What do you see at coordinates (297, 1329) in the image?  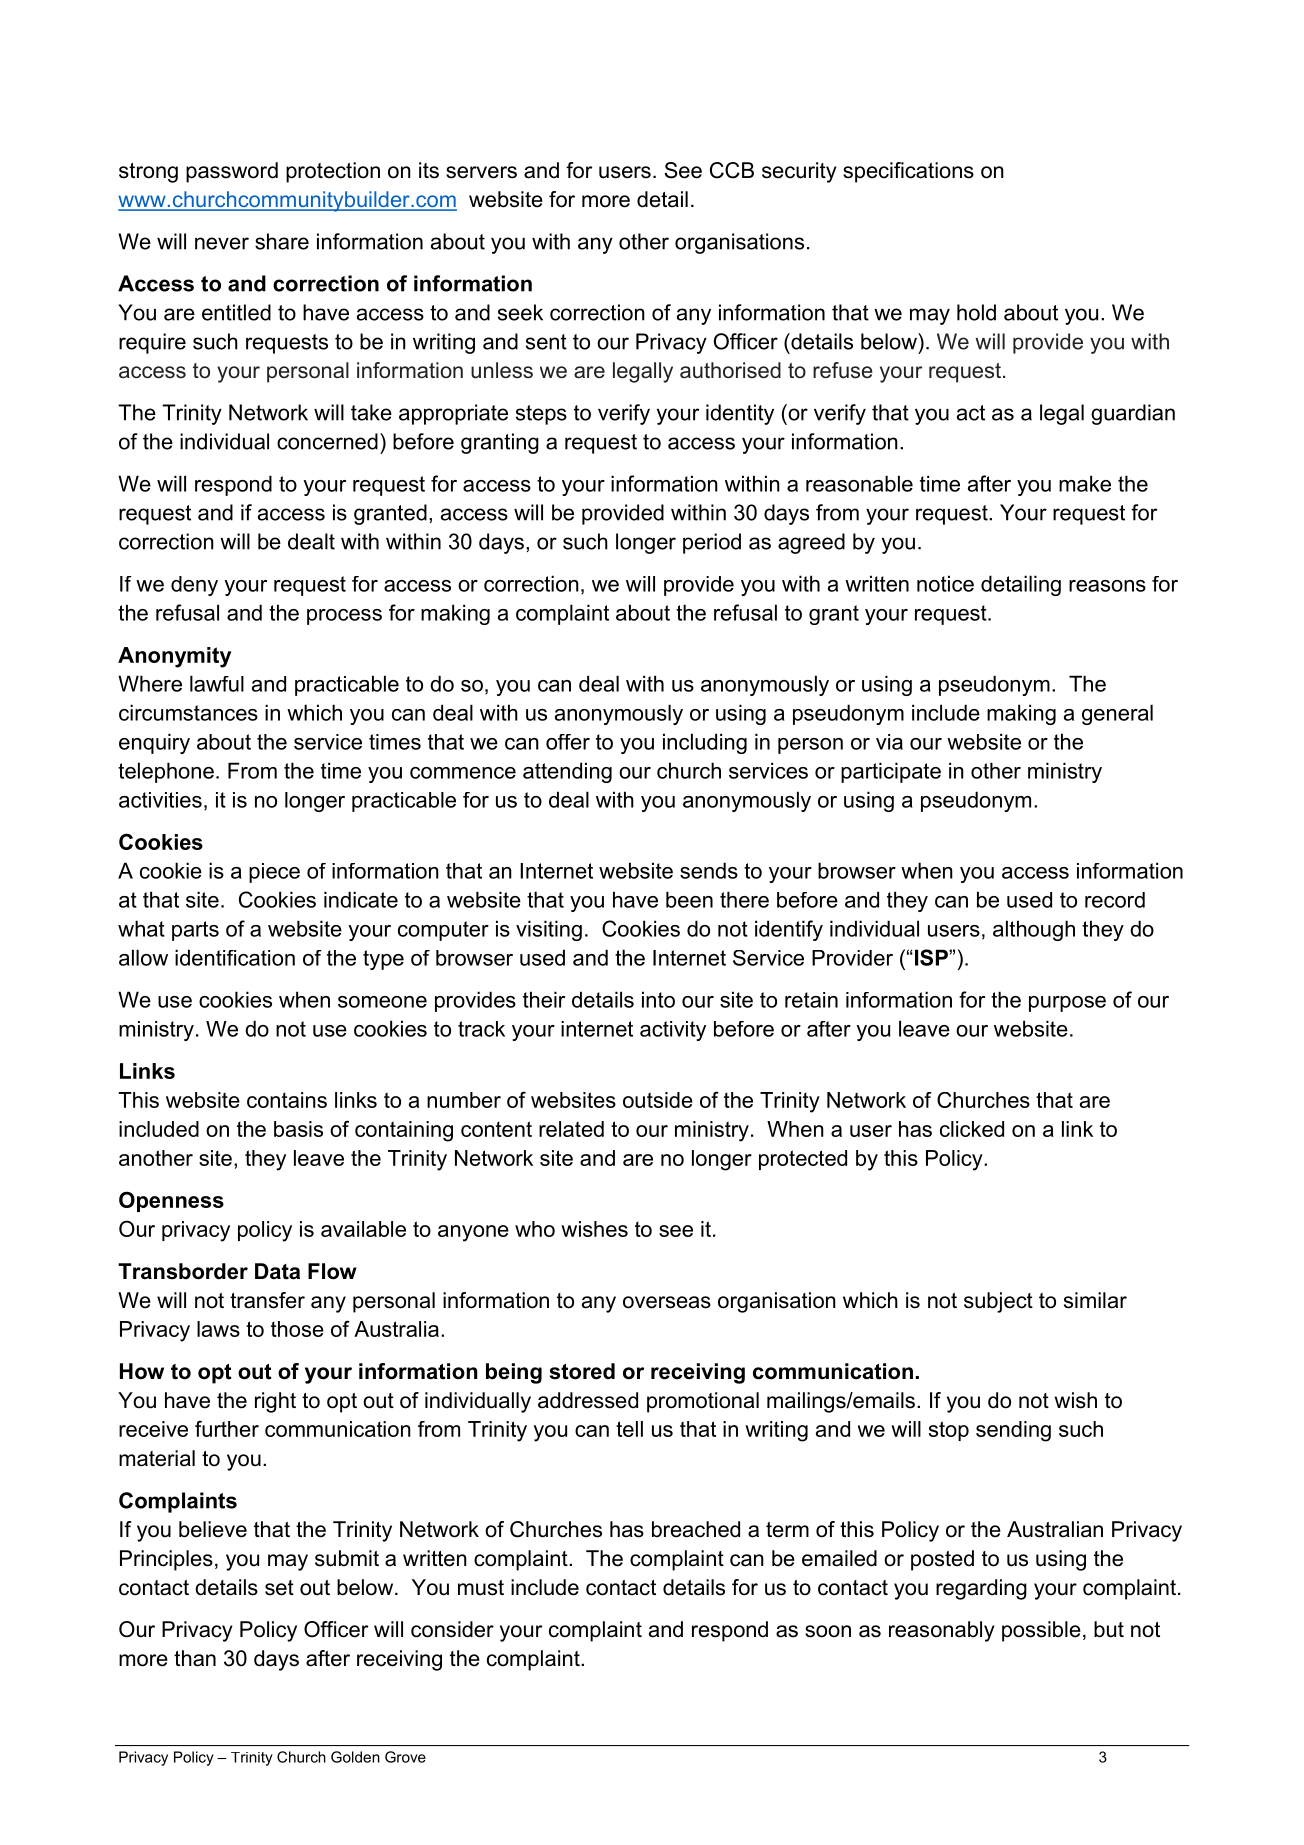 I see `those` at bounding box center [297, 1329].
